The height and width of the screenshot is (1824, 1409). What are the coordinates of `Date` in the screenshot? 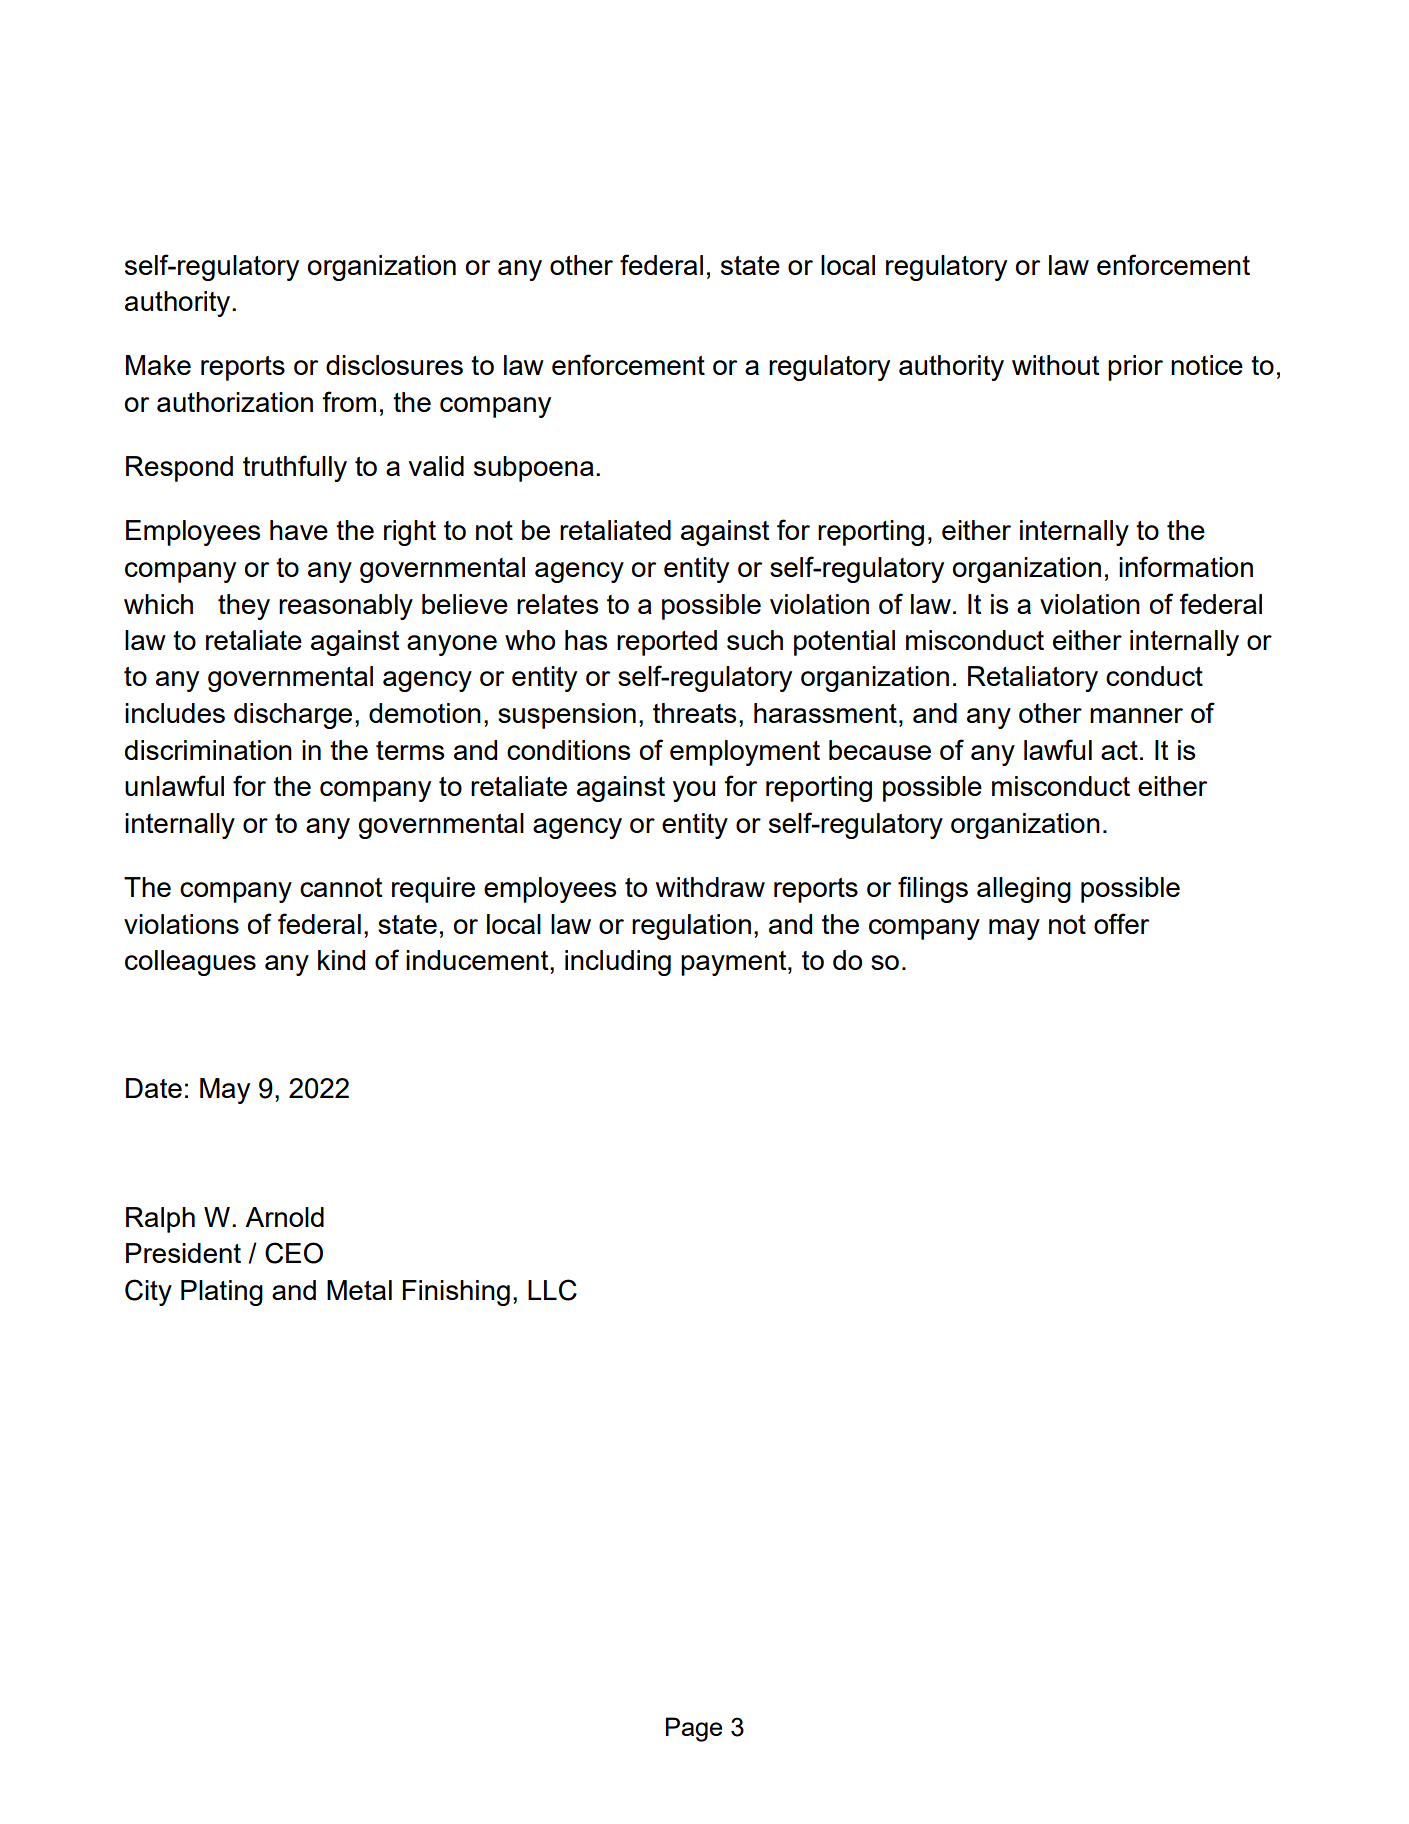 It's located at (154, 1088).
